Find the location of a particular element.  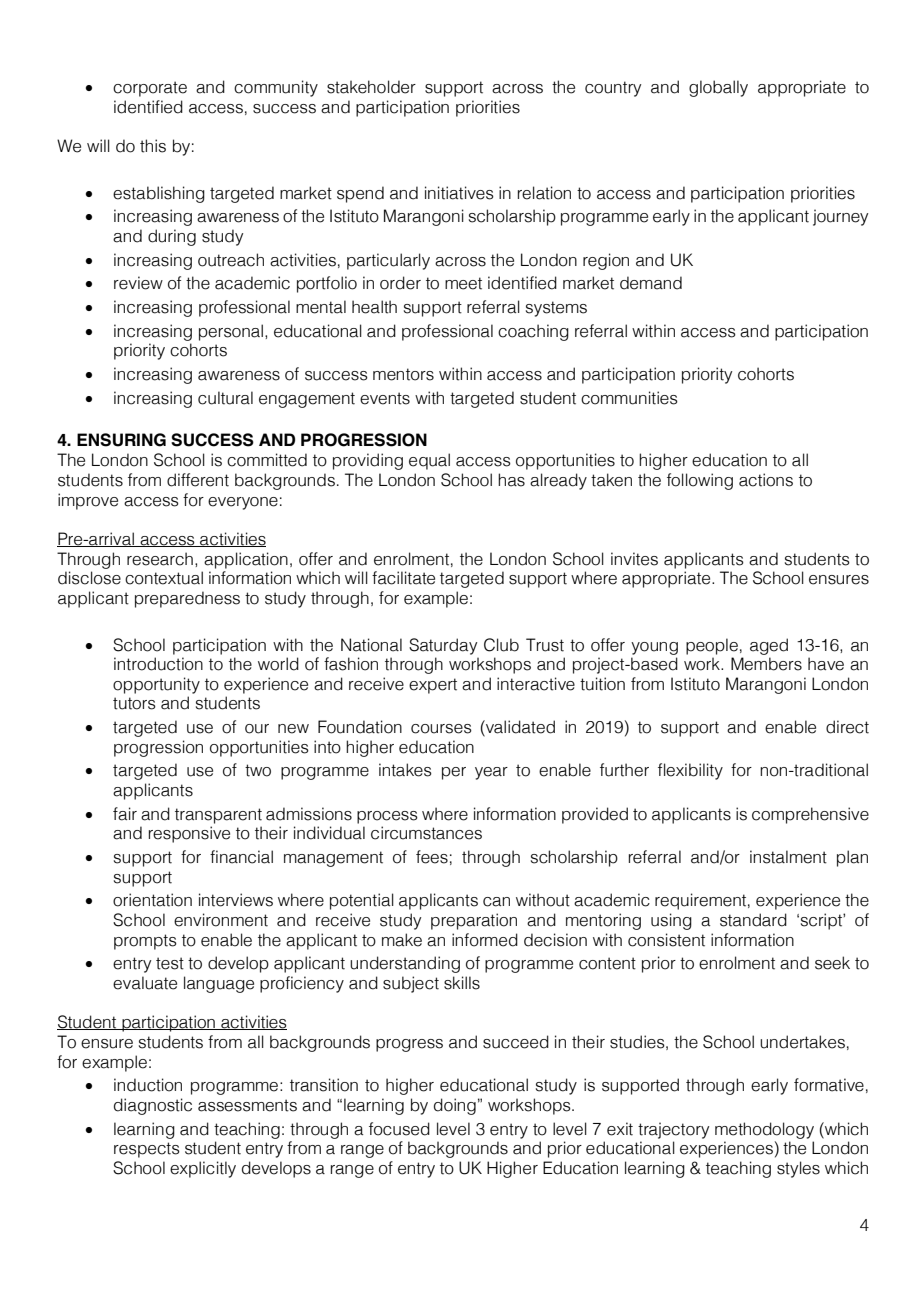

this is located at coordinates (153, 146).
